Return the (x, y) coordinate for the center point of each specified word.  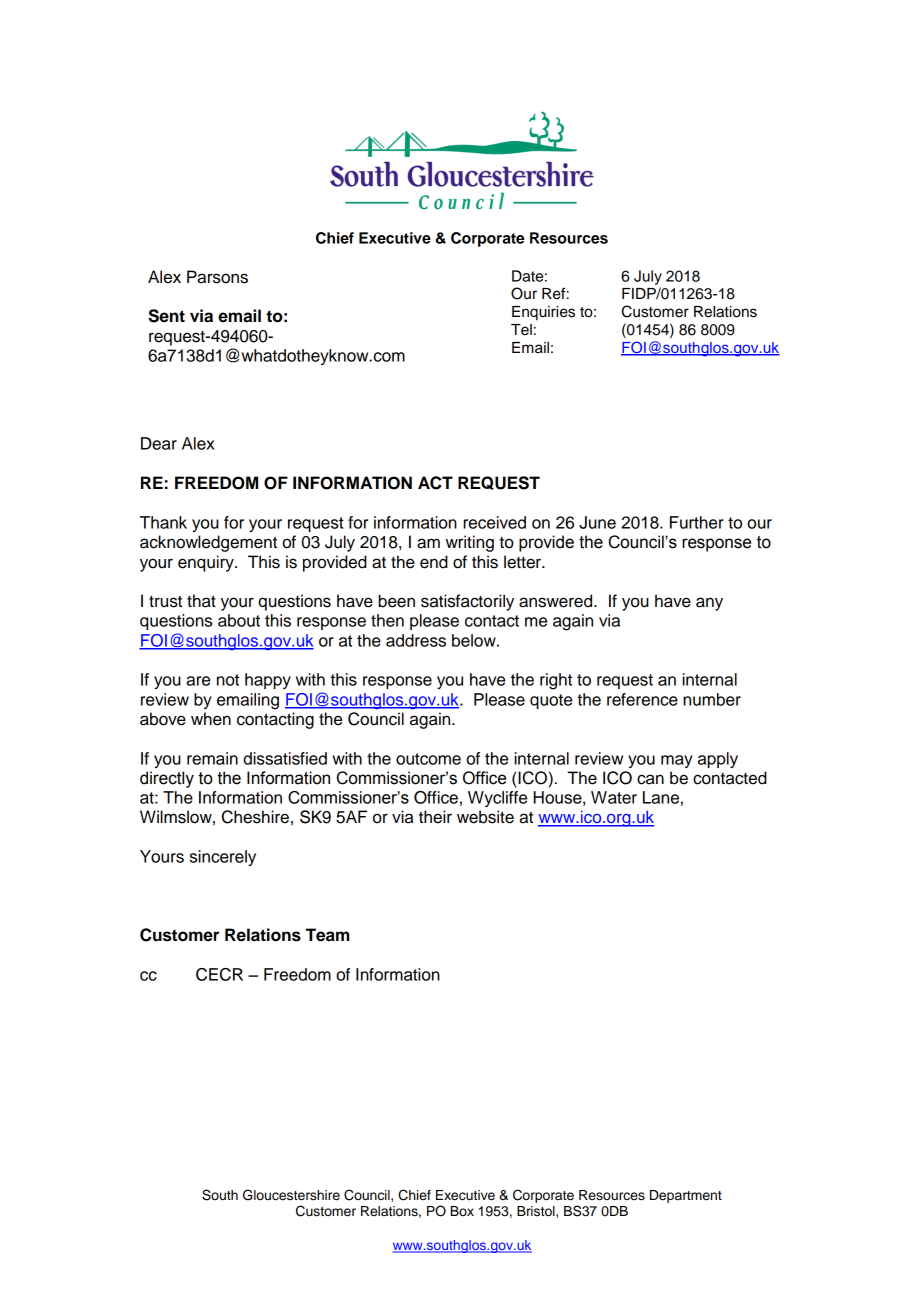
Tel (521, 330)
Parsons (217, 277)
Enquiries (543, 313)
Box (462, 1211)
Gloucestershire (291, 1195)
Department (686, 1196)
